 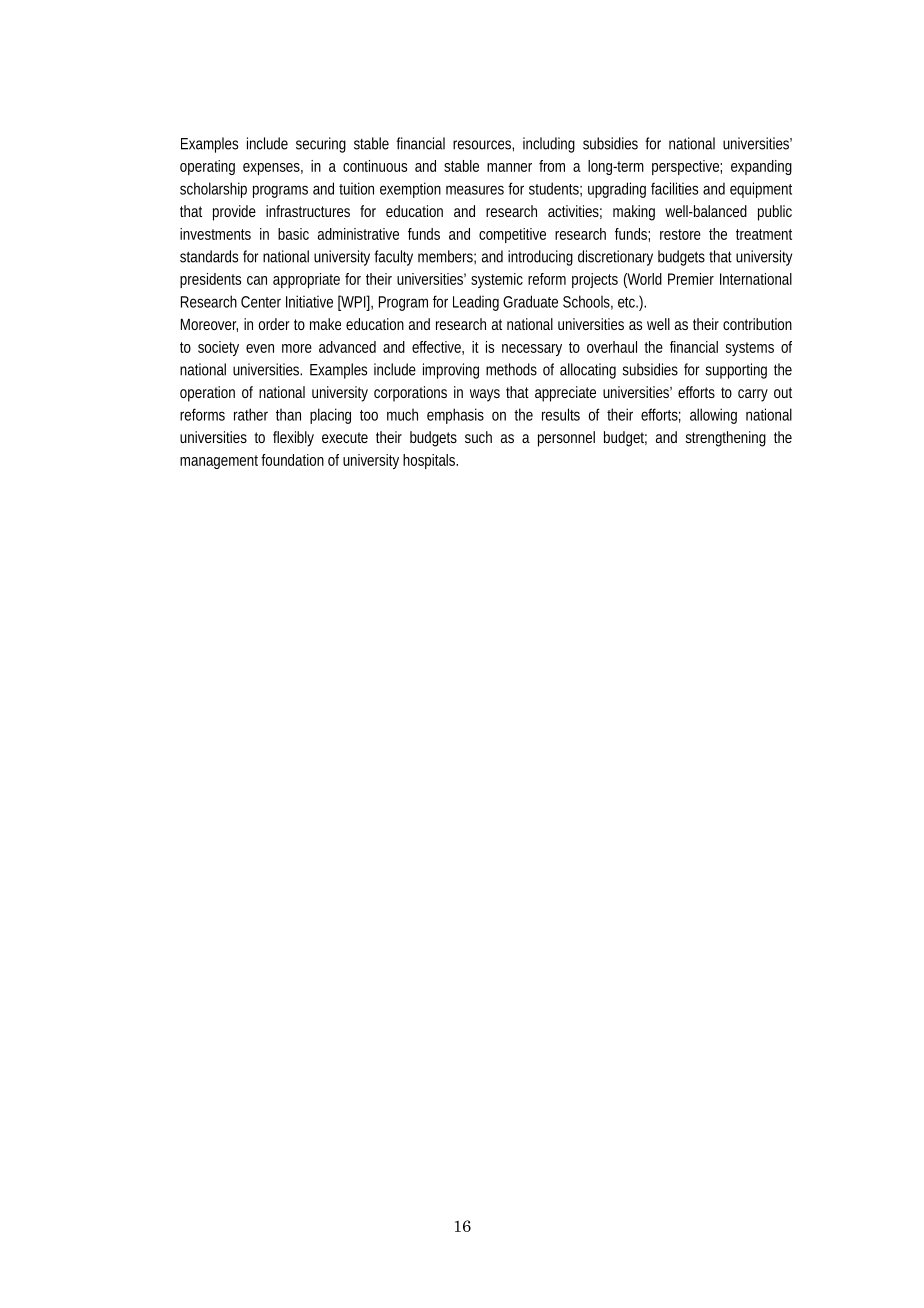 What do you see at coordinates (476, 303) in the screenshot?
I see `Leading` at bounding box center [476, 303].
